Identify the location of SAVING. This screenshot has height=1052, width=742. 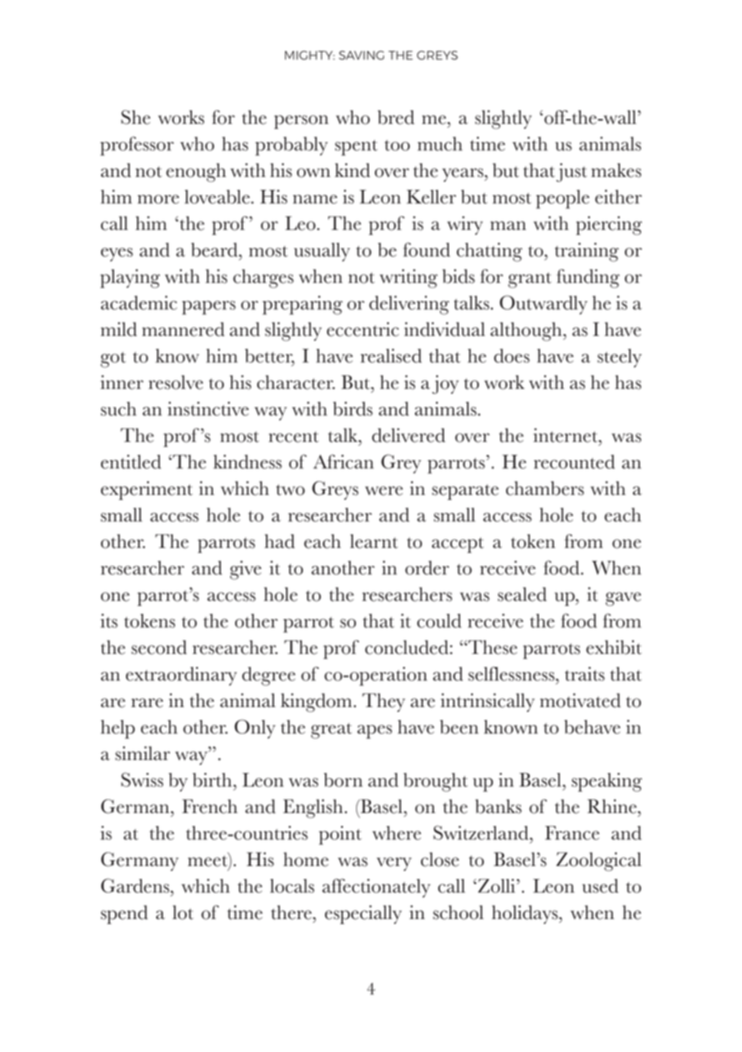
(361, 55).
